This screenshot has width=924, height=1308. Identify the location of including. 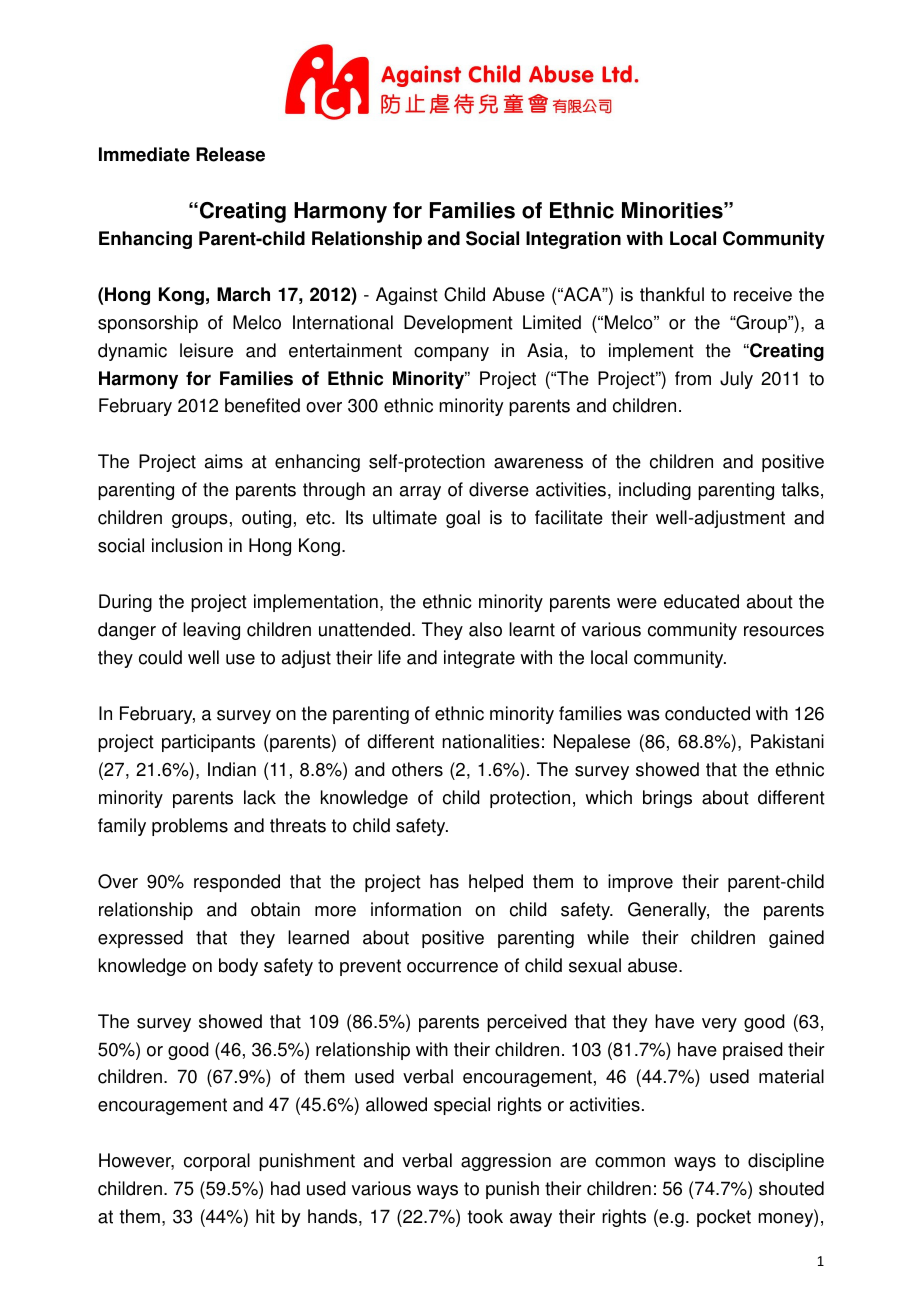
(655, 491).
